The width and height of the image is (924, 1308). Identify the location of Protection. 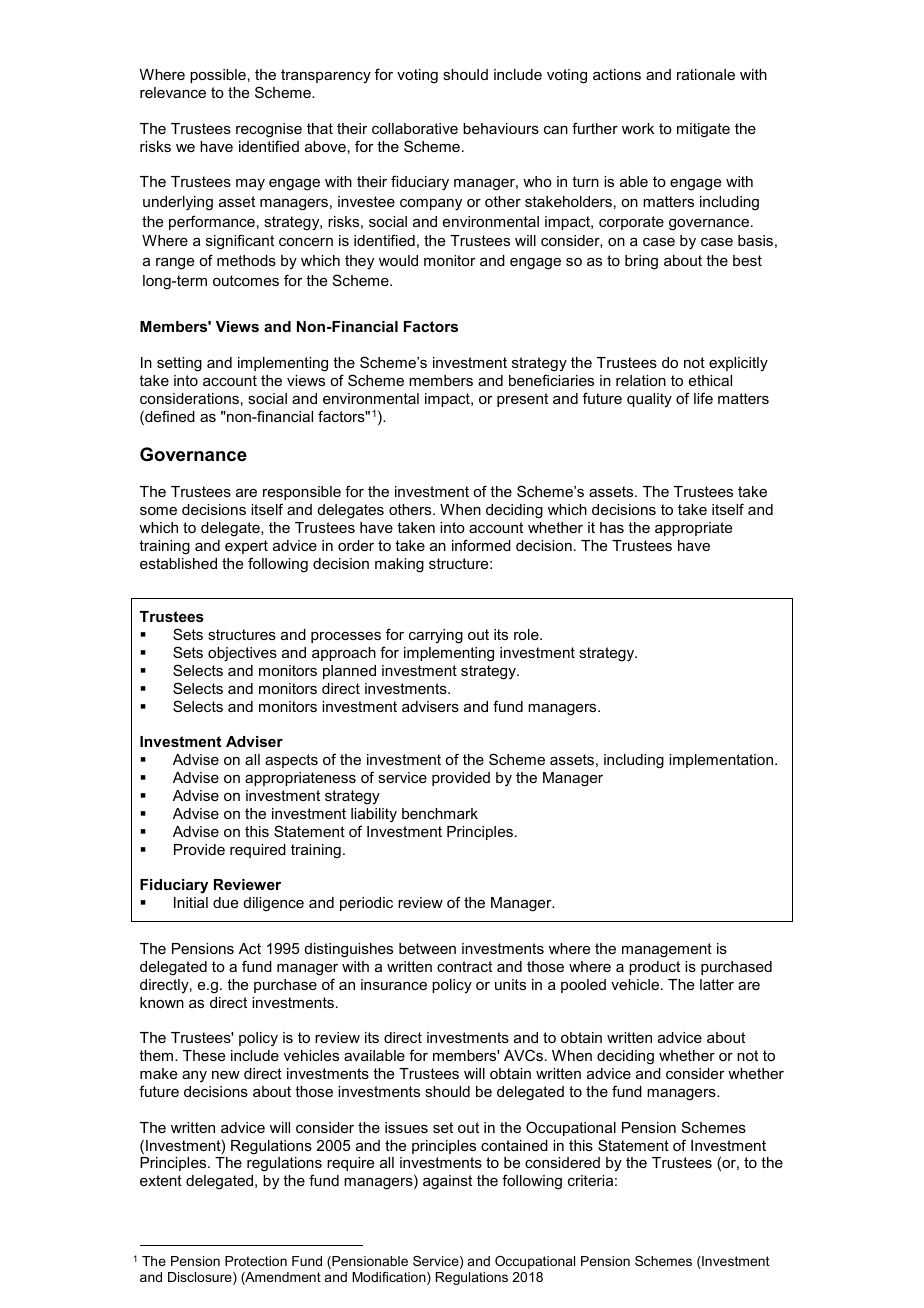
(256, 1261).
